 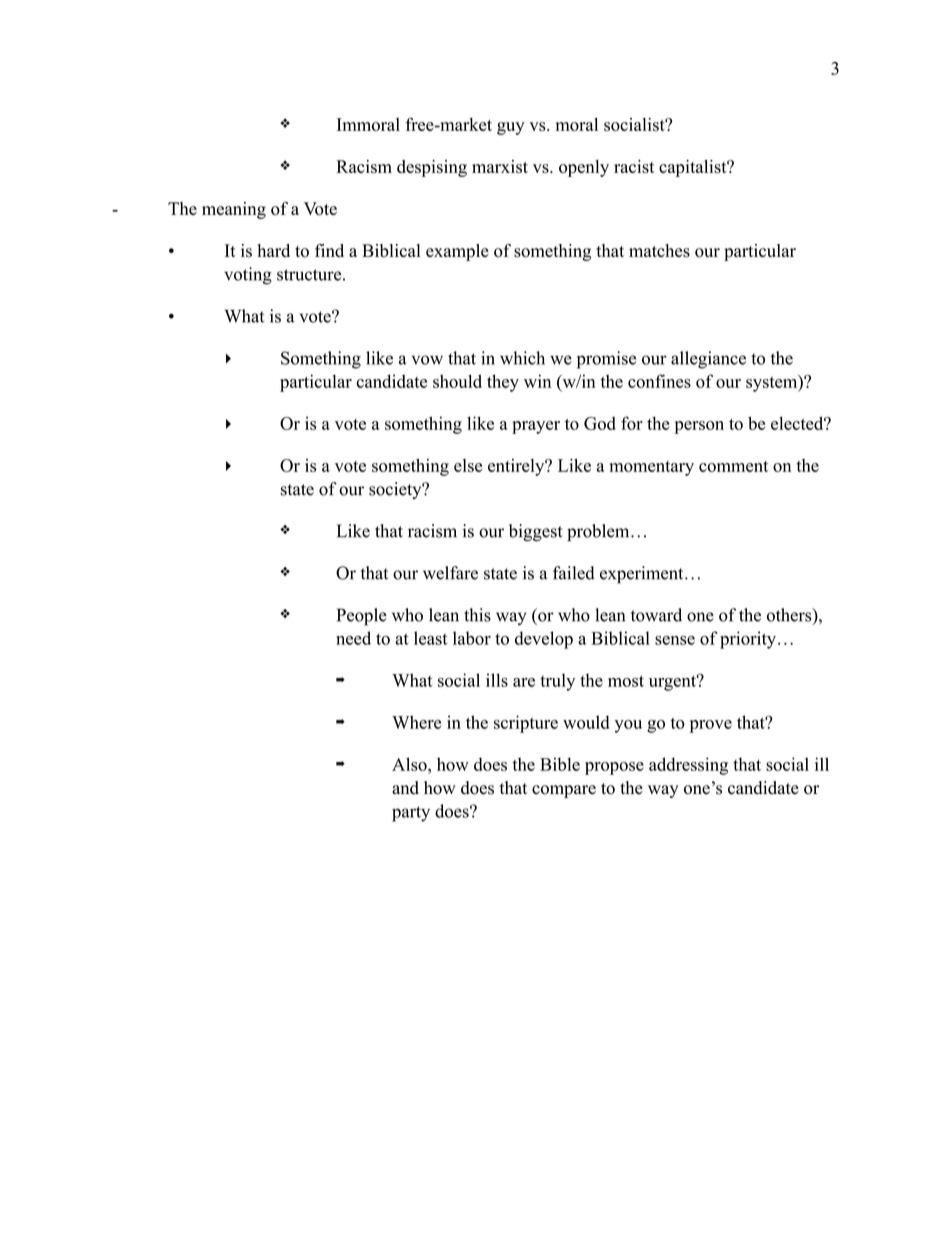 What do you see at coordinates (536, 532) in the document?
I see `biggest` at bounding box center [536, 532].
